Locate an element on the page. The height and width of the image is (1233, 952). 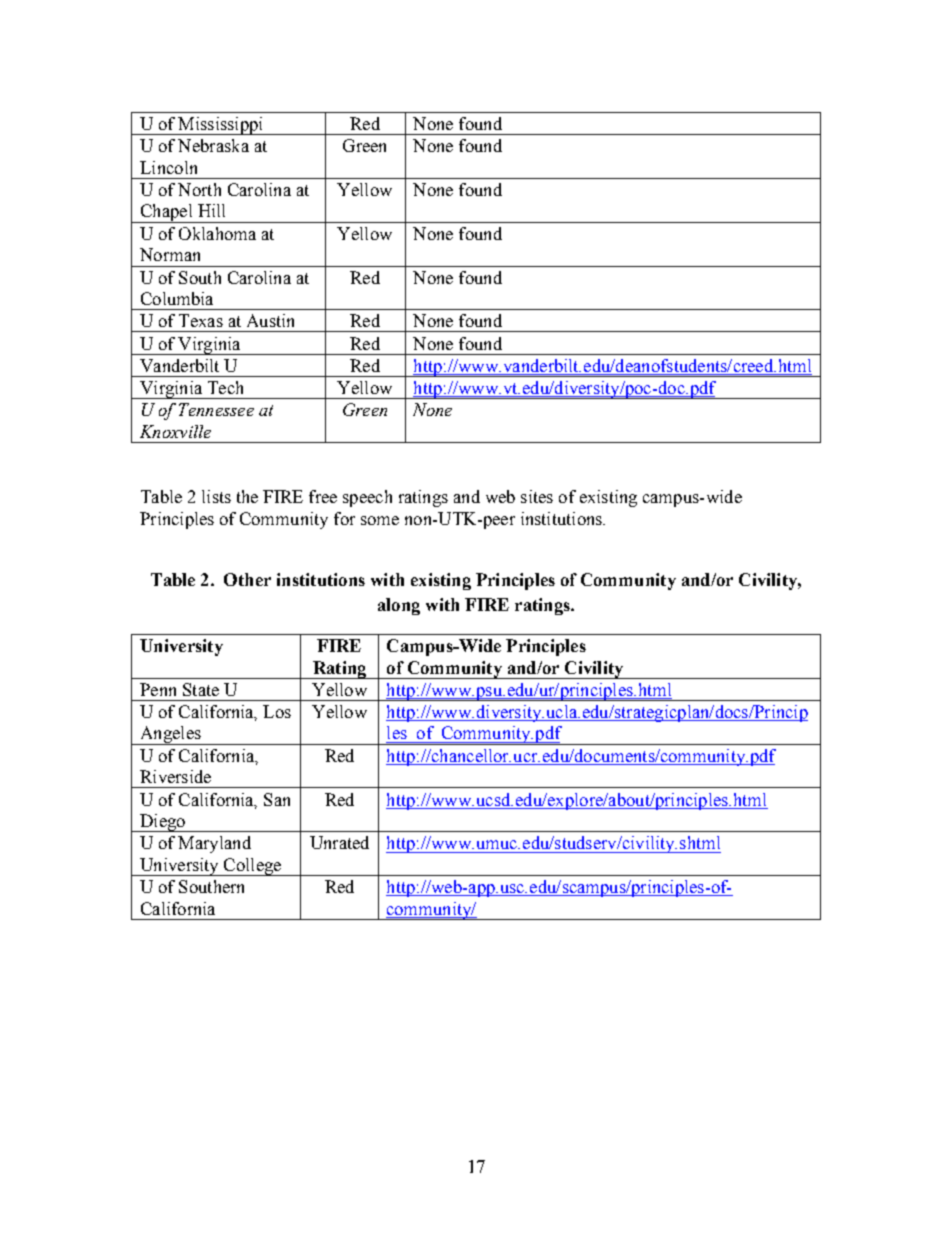
sites is located at coordinates (537, 496).
